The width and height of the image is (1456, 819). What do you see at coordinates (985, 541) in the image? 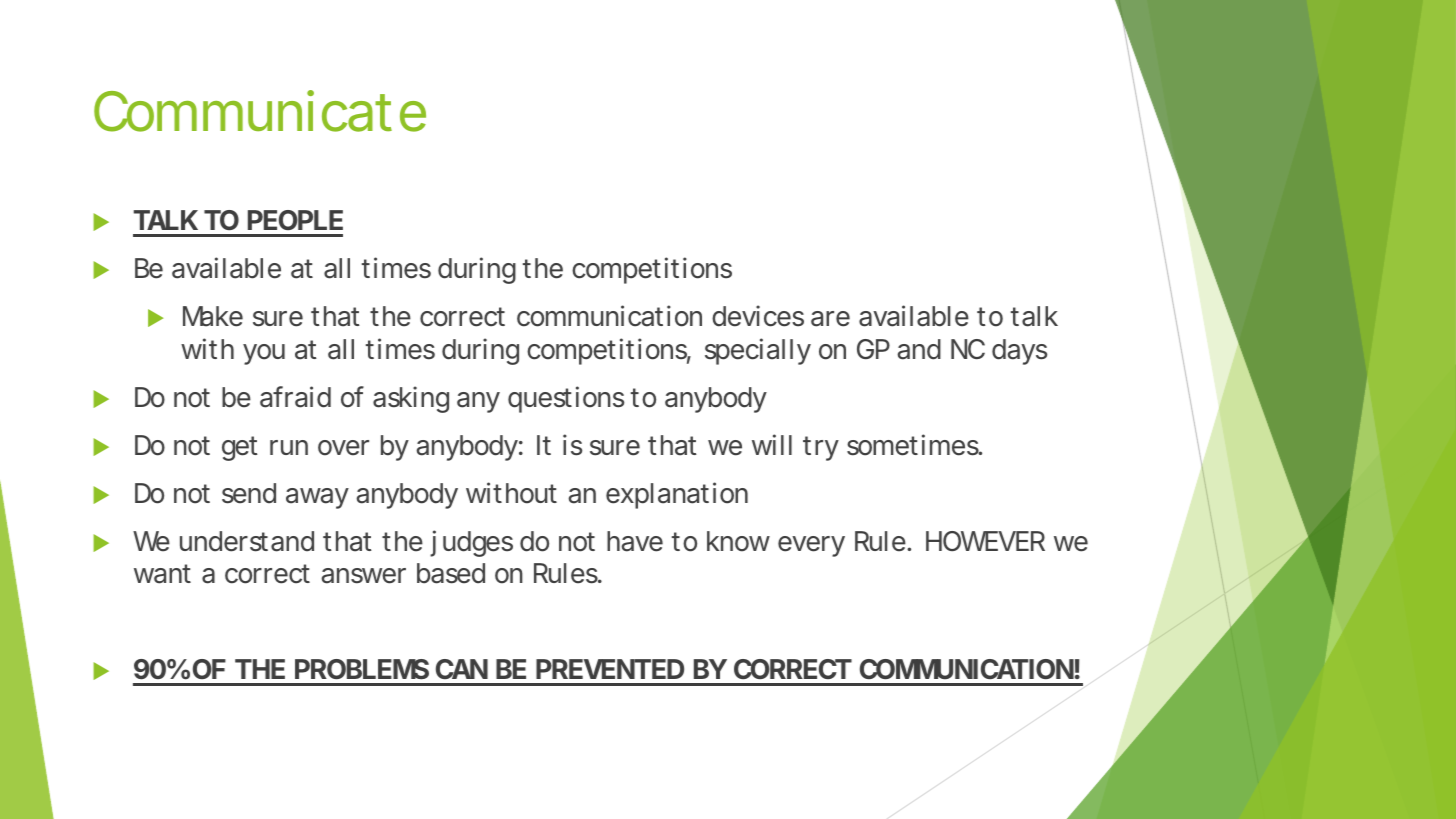
I see `HOWEVER` at bounding box center [985, 541].
